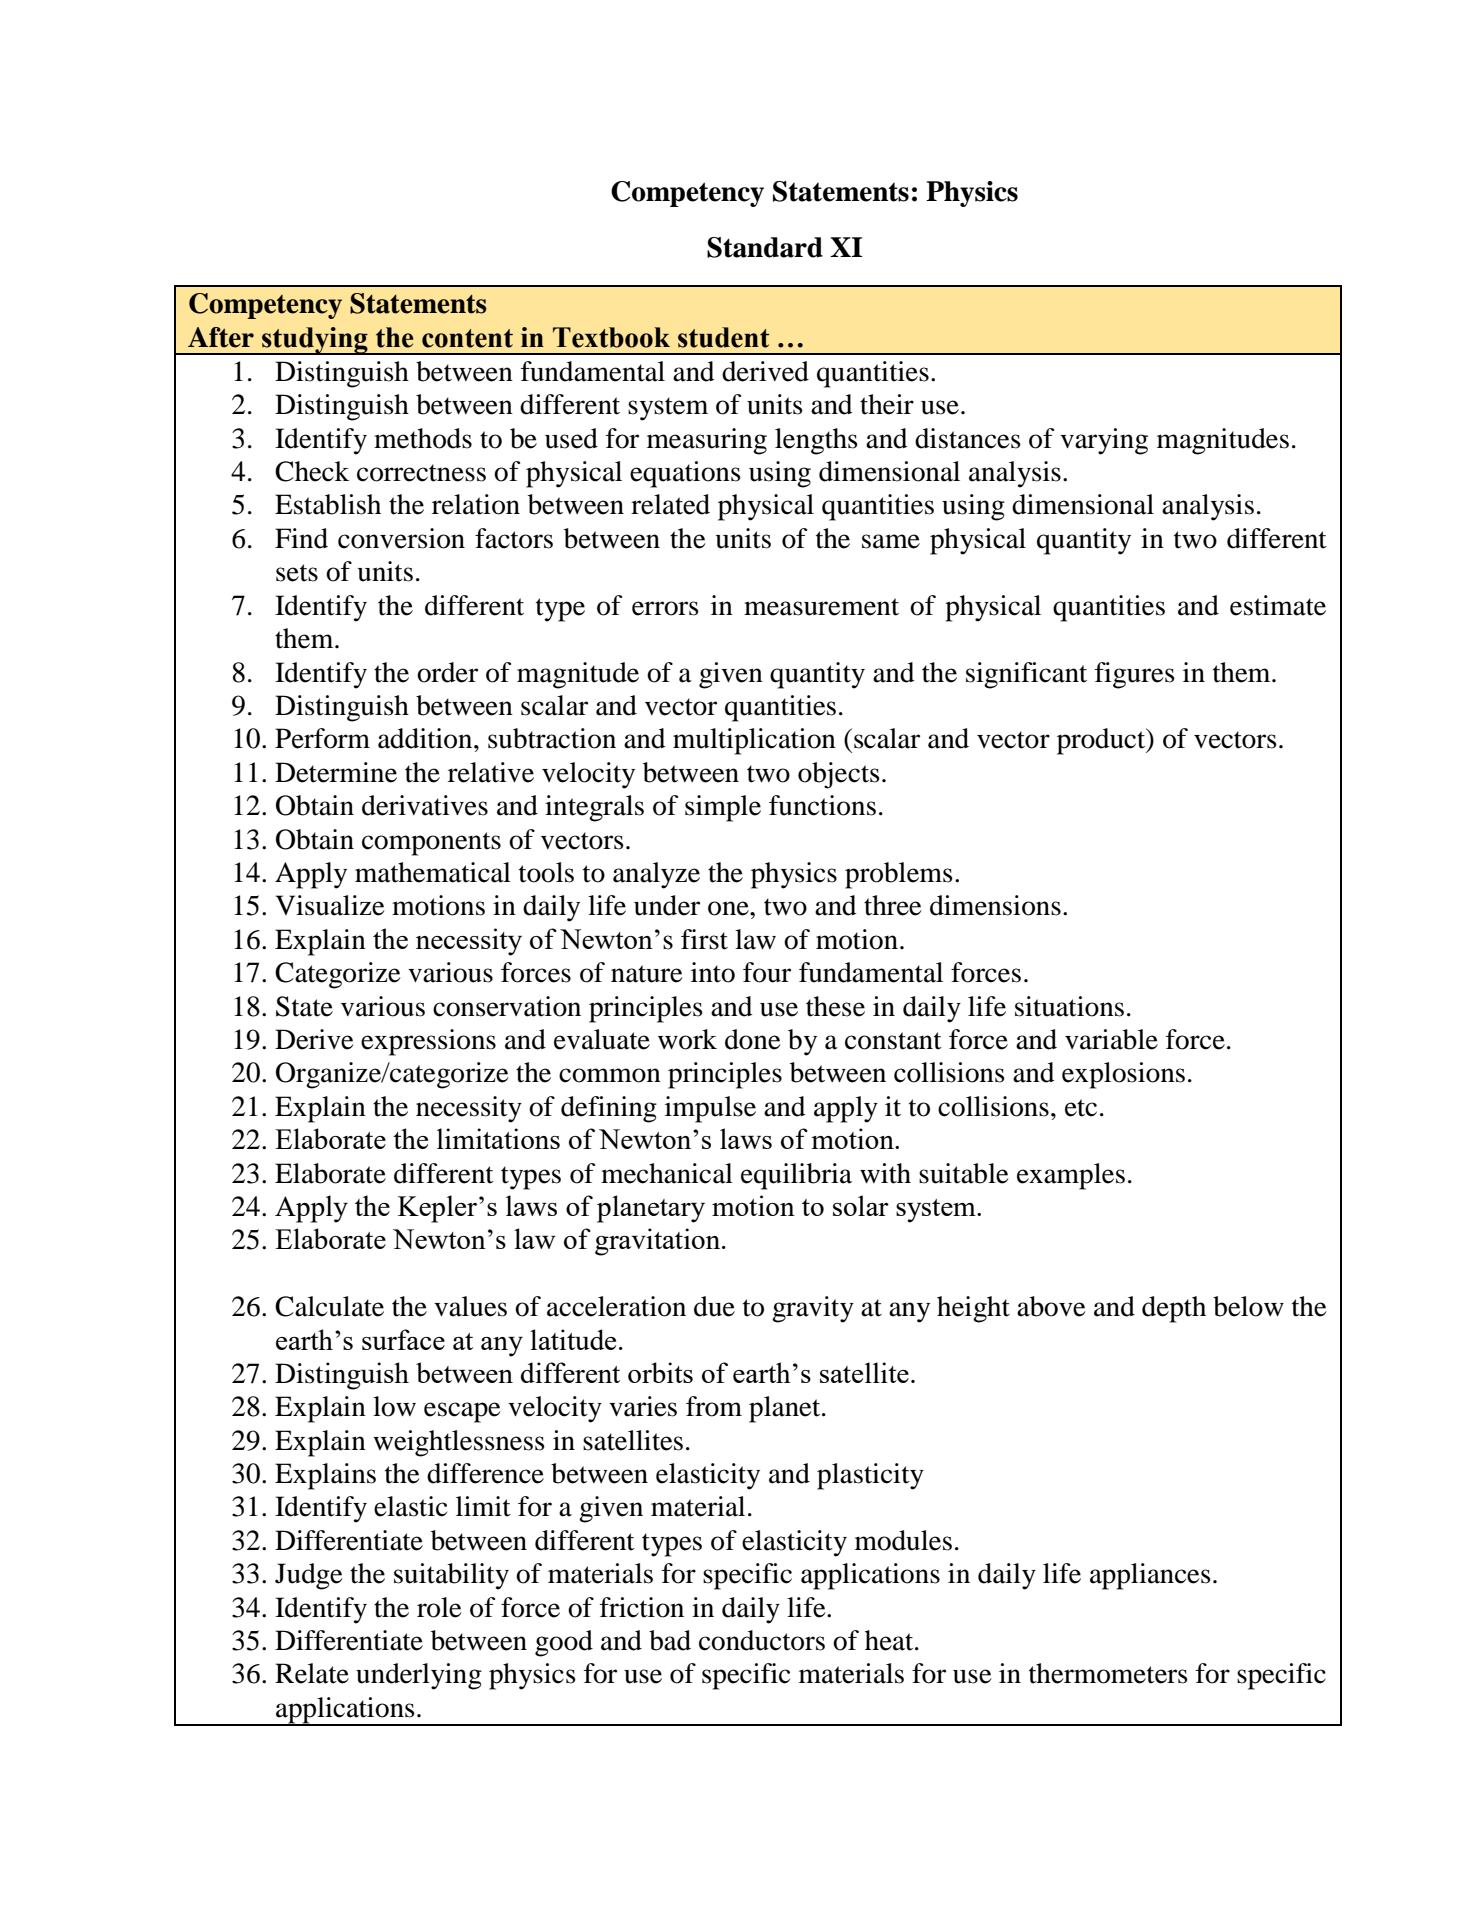 This screenshot has height=1917, width=1482. What do you see at coordinates (1104, 441) in the screenshot?
I see `varying` at bounding box center [1104, 441].
